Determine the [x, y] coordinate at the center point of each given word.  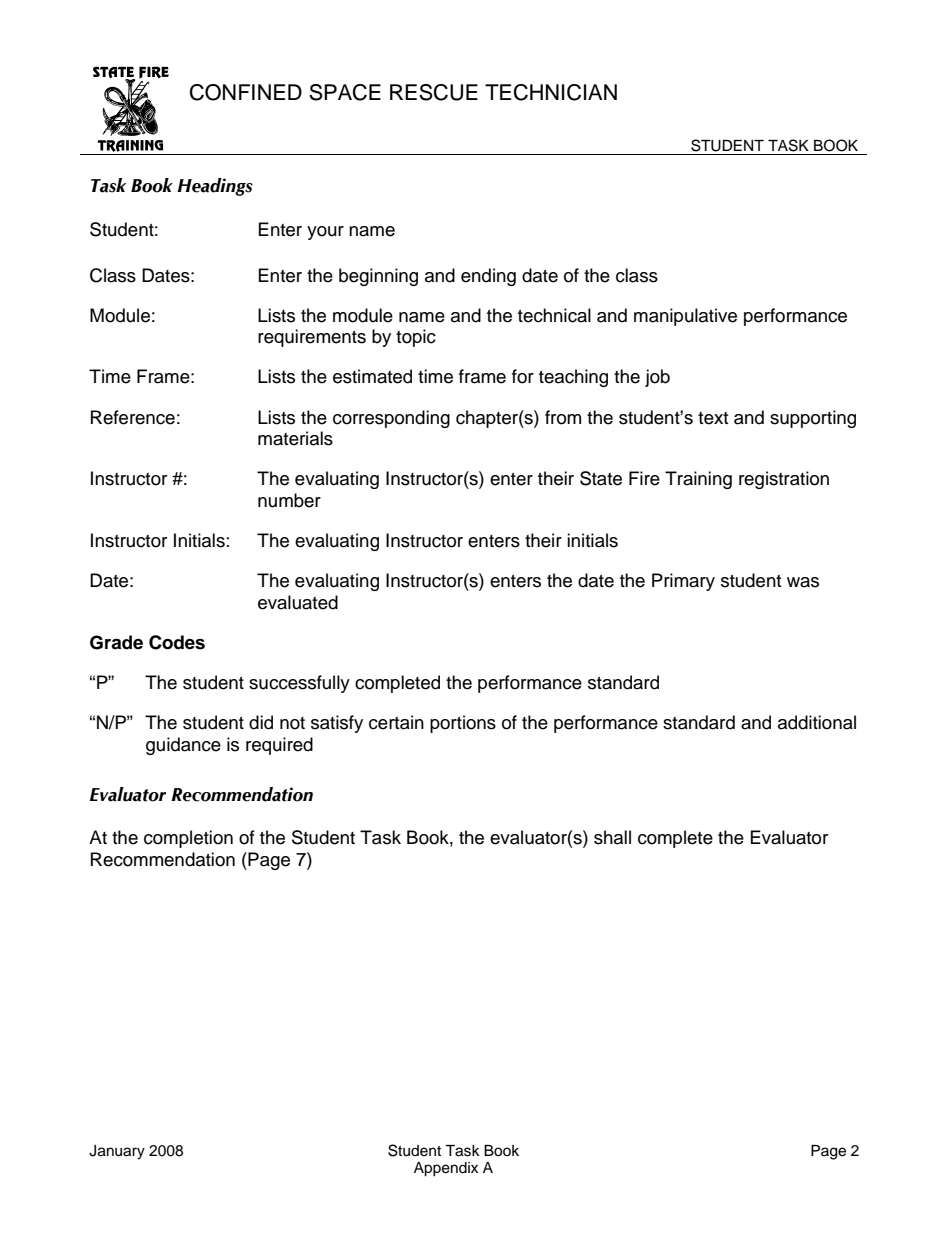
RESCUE [434, 92]
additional [817, 722]
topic [416, 338]
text [713, 418]
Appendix [446, 1169]
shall [612, 837]
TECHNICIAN [551, 92]
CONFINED [246, 92]
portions [463, 724]
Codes [177, 642]
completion [188, 839]
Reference [133, 417]
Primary [683, 582]
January [117, 1152]
